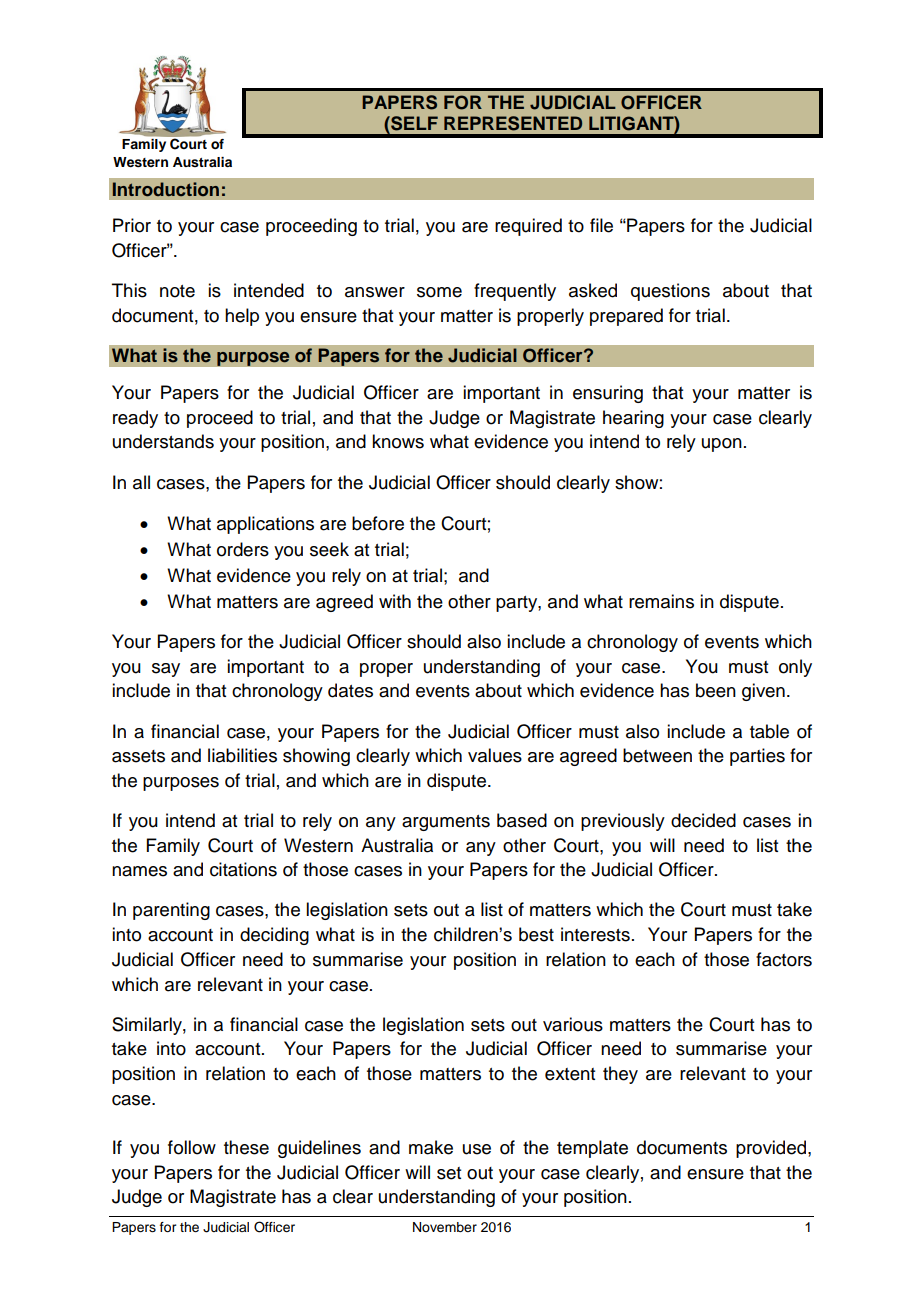 This page has height=1308, width=924. I want to click on file, so click(601, 225).
